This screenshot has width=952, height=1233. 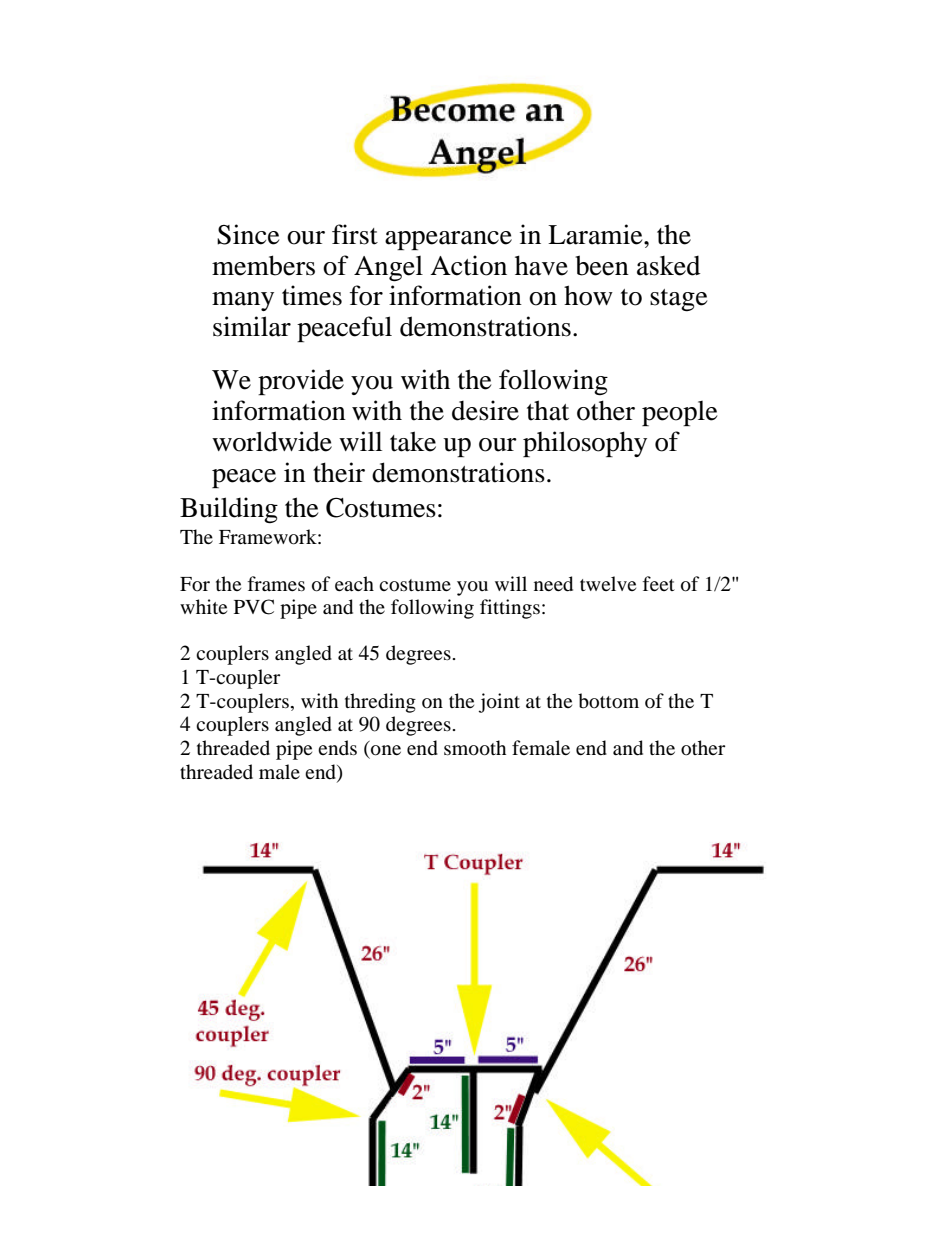 I want to click on desire, so click(x=485, y=410).
